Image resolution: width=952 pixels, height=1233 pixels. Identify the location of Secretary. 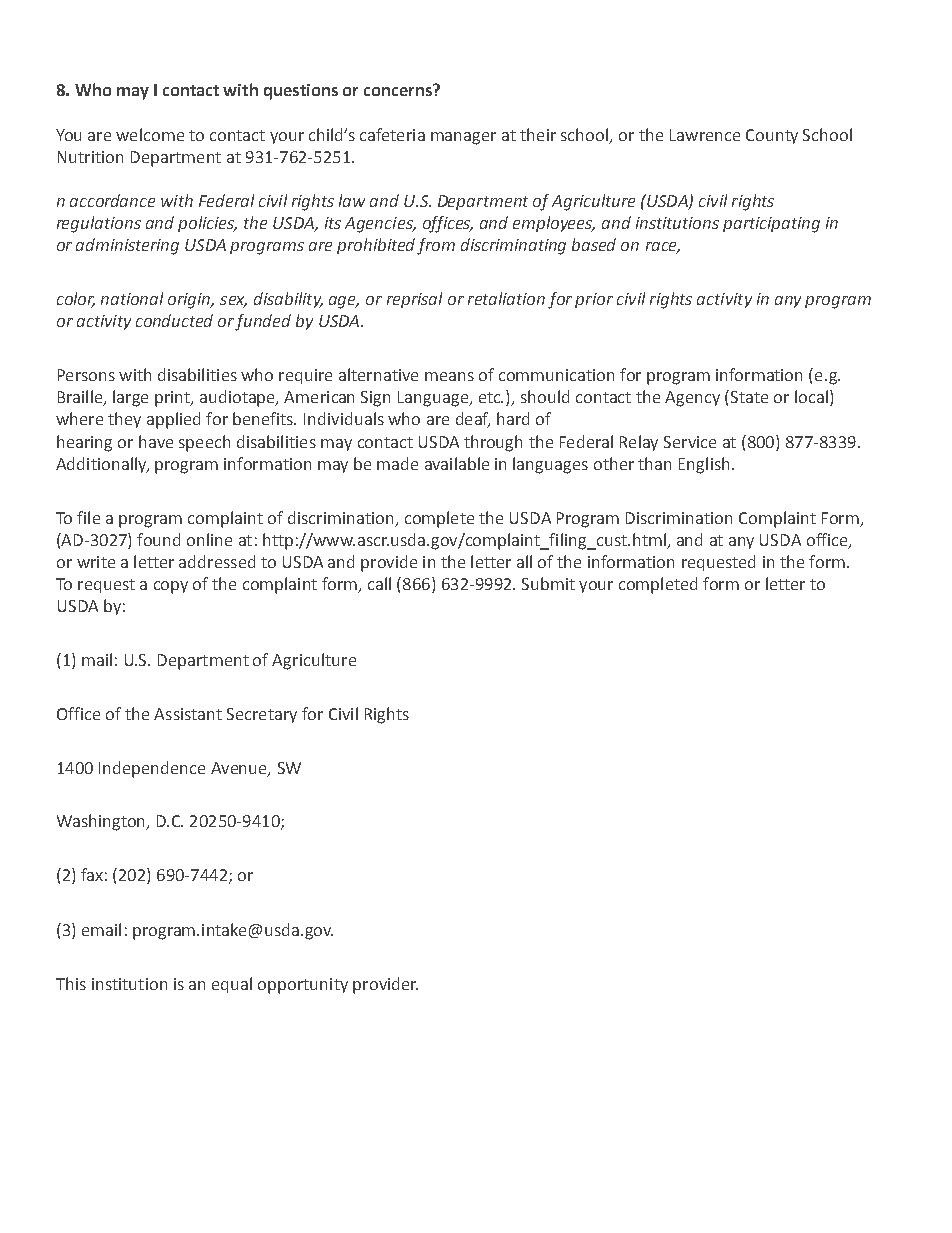
(262, 715).
